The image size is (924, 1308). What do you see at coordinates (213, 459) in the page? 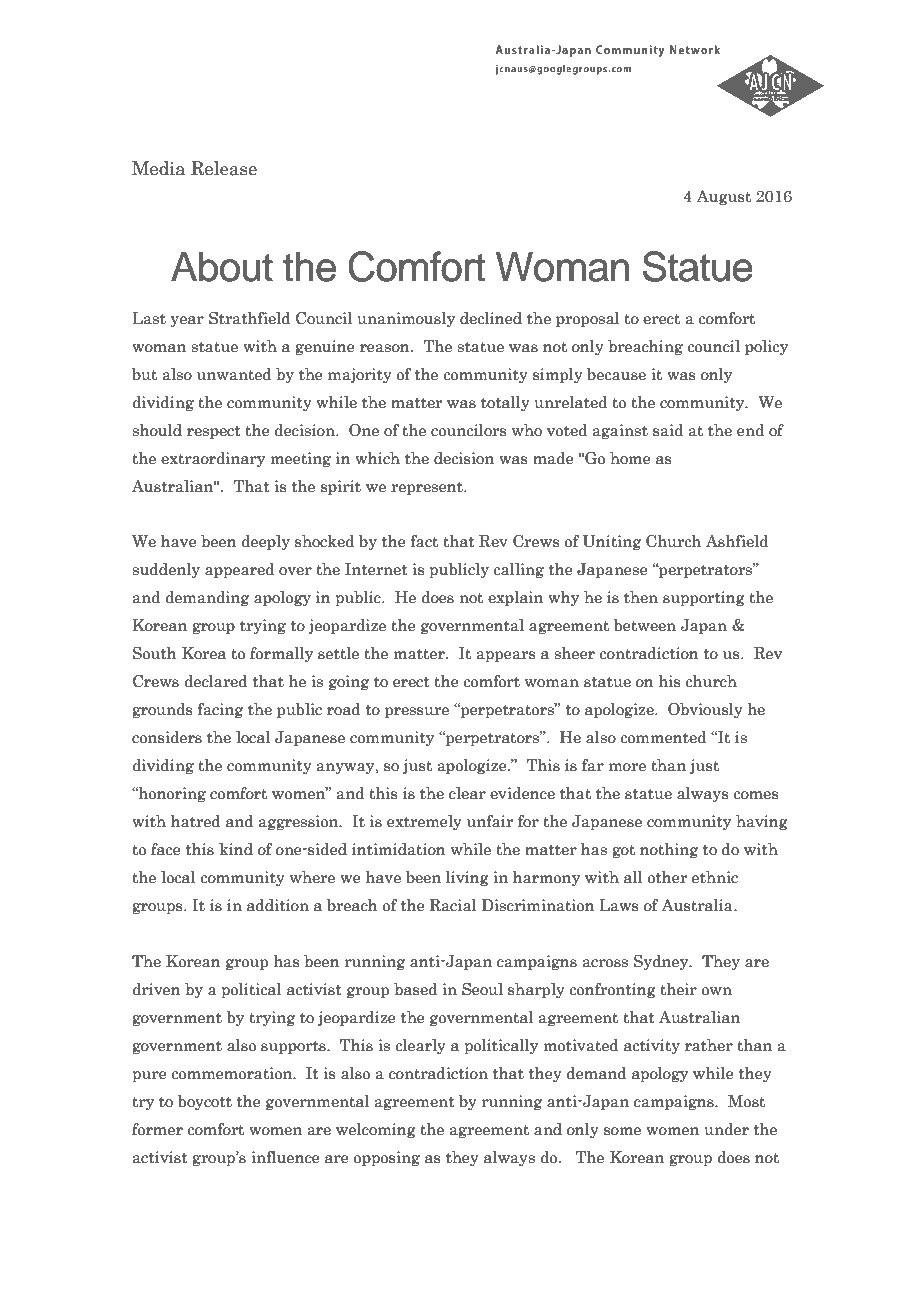
I see `extraordinary` at bounding box center [213, 459].
